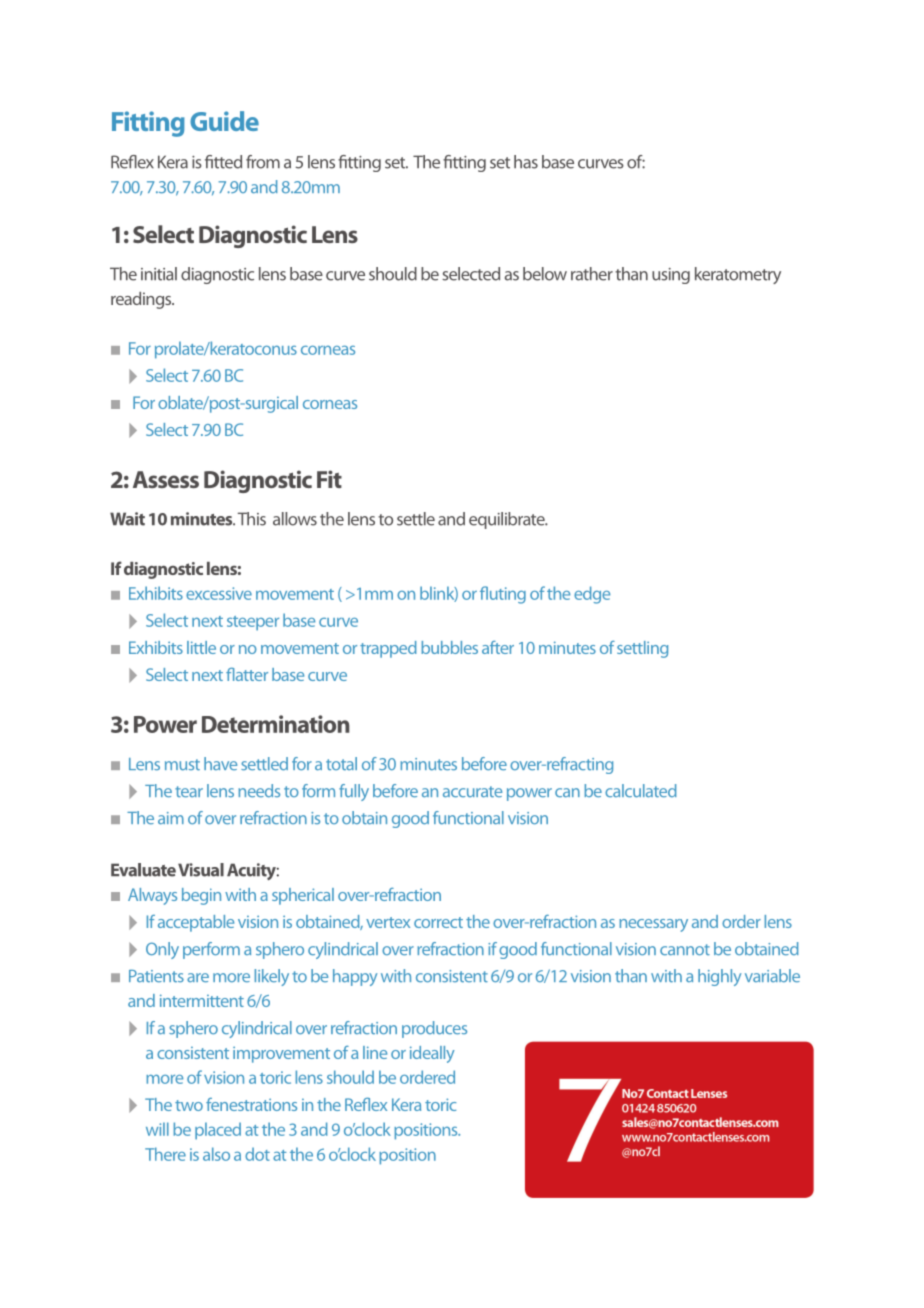 The height and width of the document is (1308, 924). What do you see at coordinates (642, 649) in the document?
I see `settling` at bounding box center [642, 649].
